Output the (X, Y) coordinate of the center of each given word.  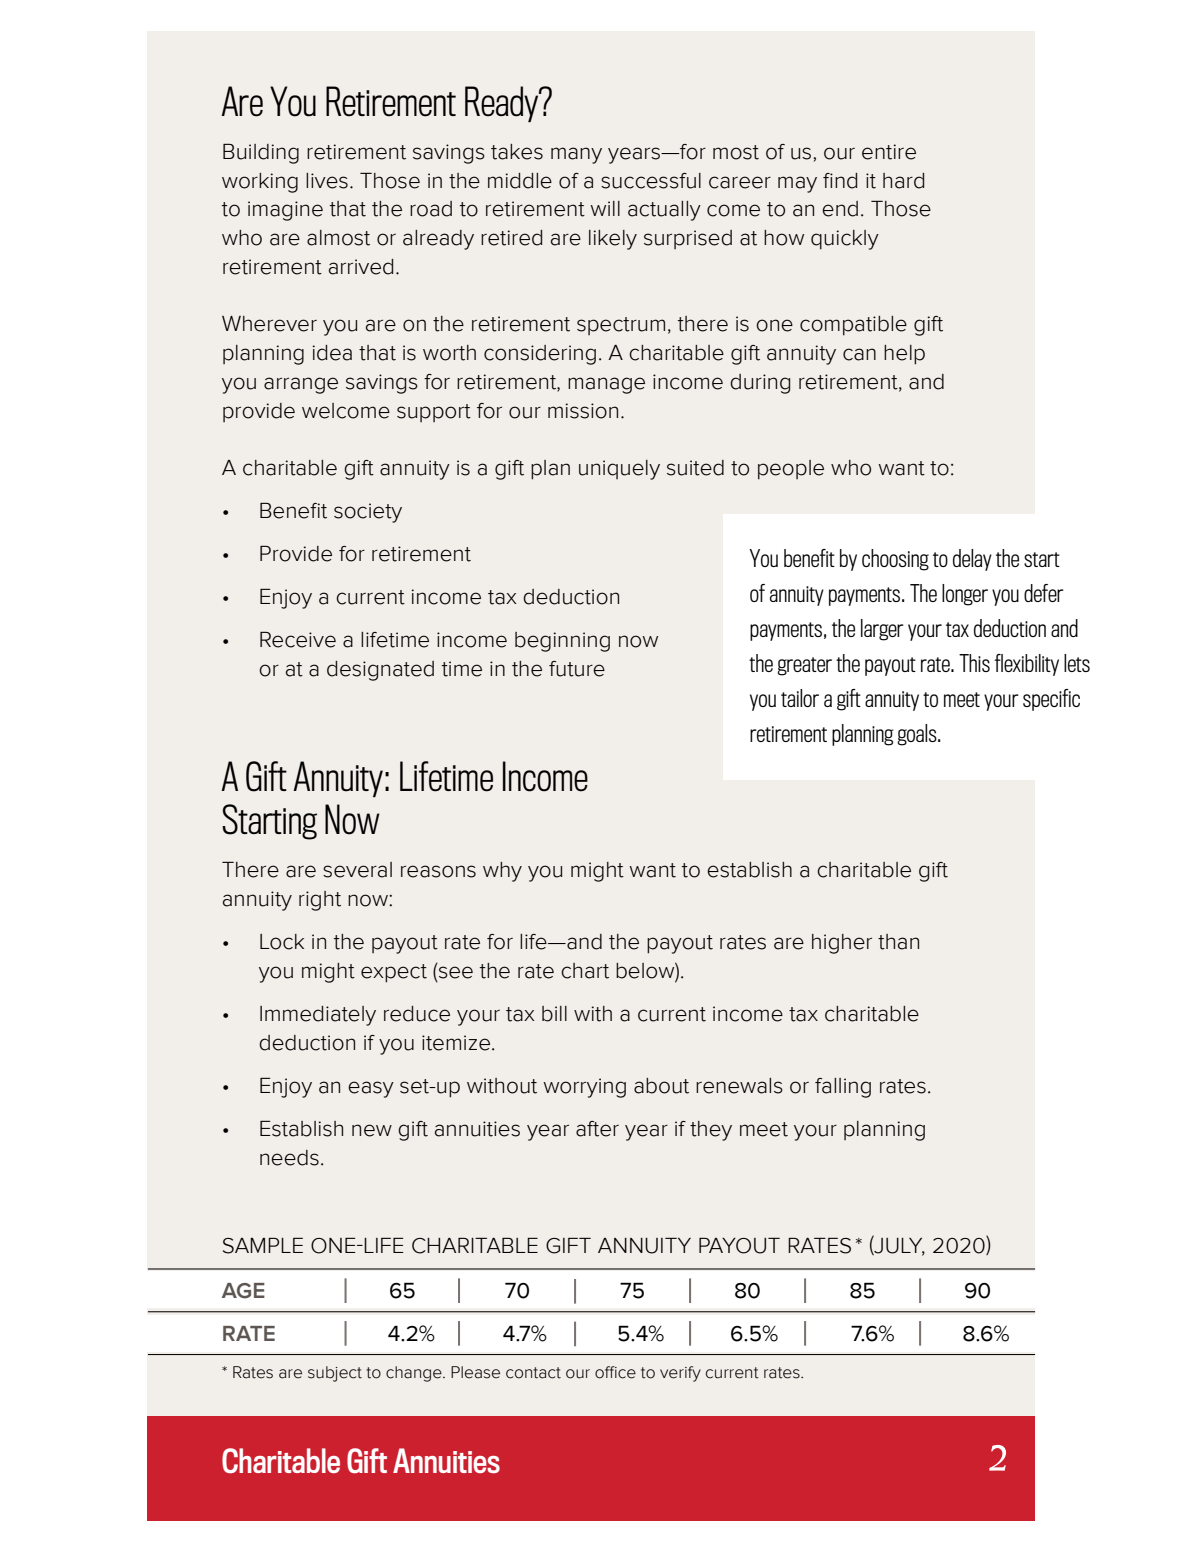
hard (903, 181)
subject (335, 1374)
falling (843, 1088)
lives (327, 181)
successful (651, 181)
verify (680, 1374)
